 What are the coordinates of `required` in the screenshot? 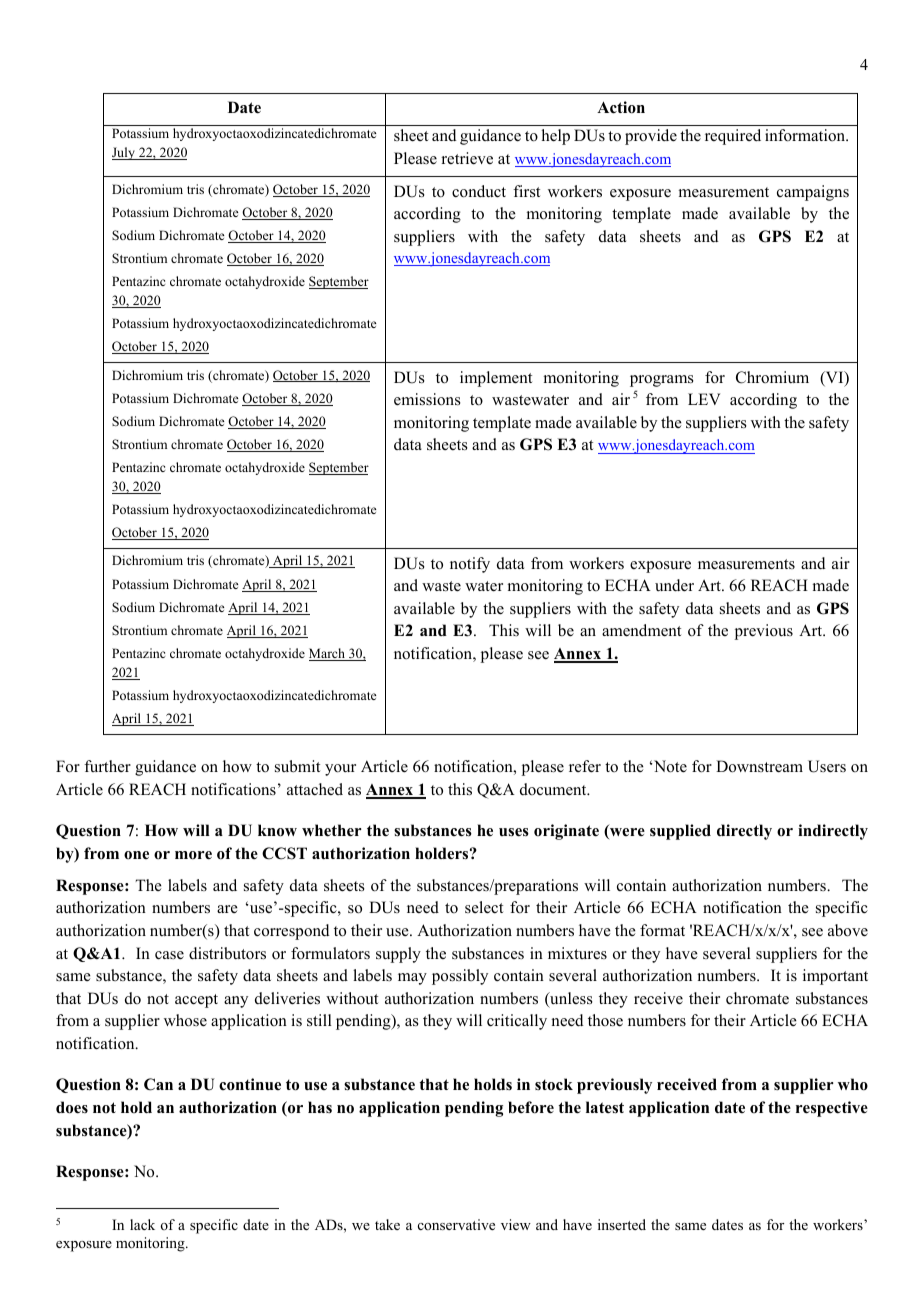 It's located at (733, 137).
